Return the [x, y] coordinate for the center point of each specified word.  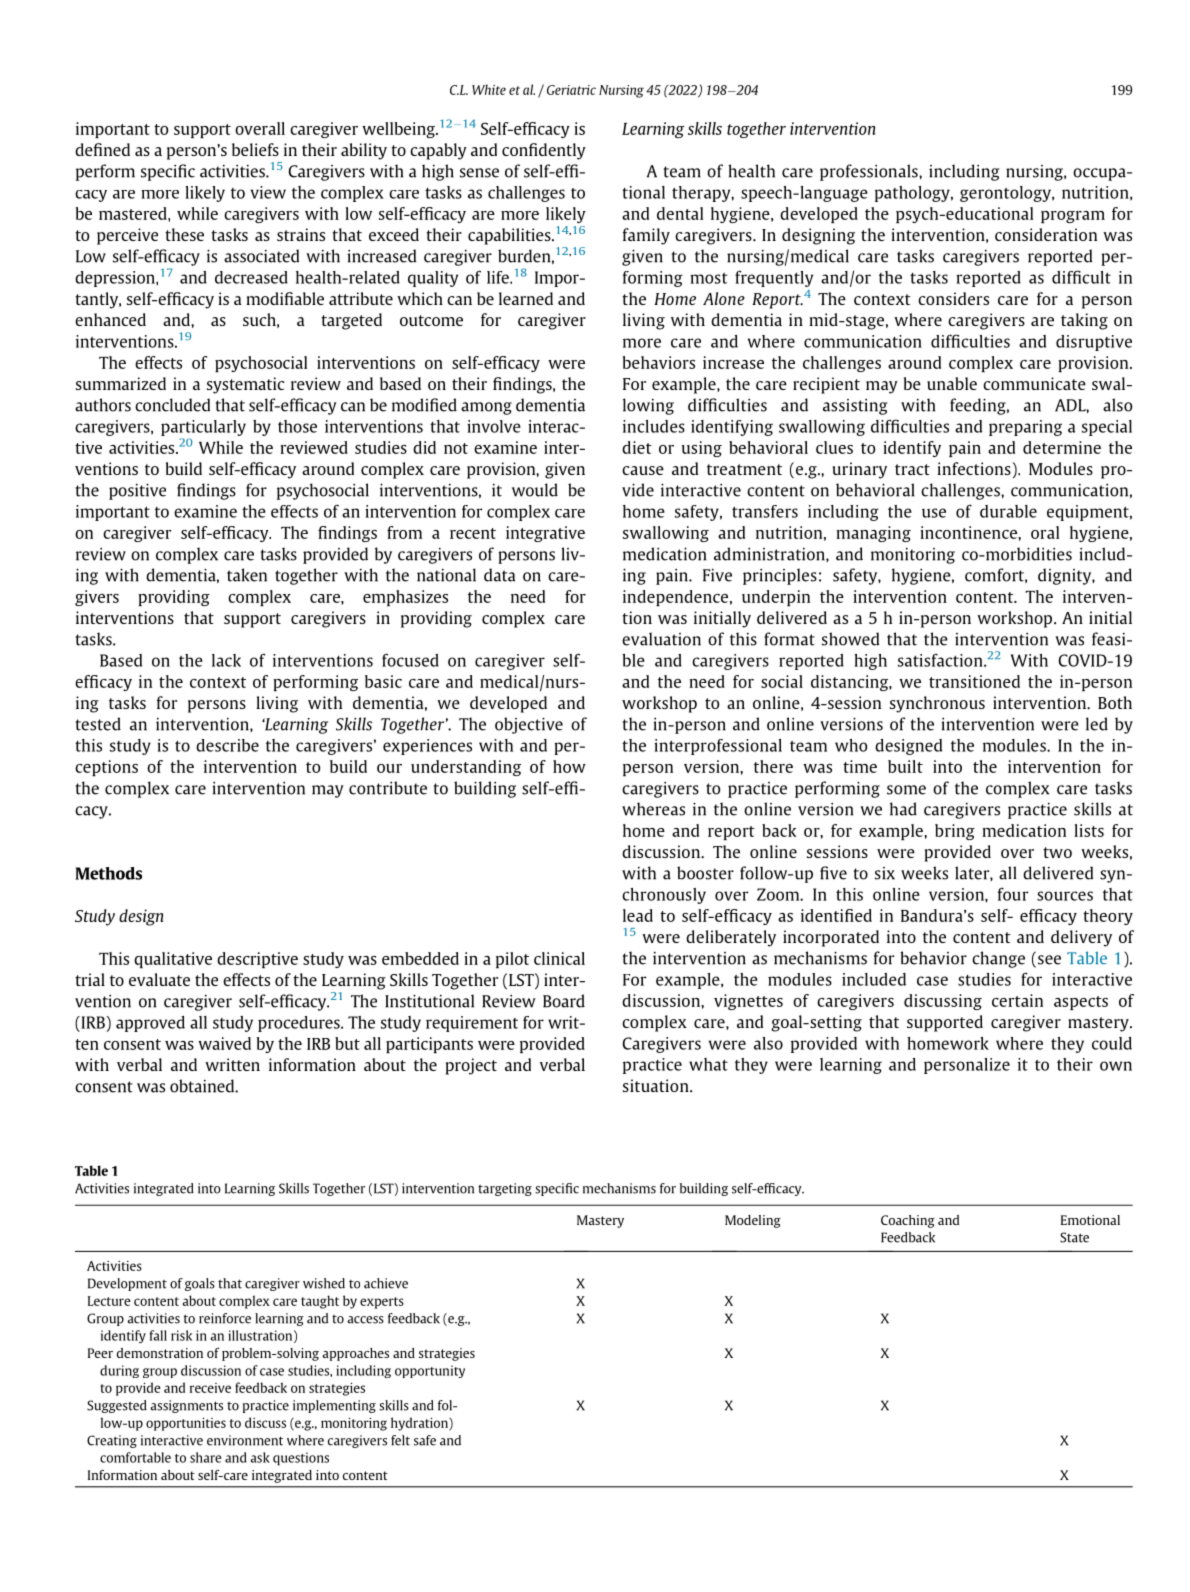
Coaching [908, 1221]
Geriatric [571, 90]
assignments [186, 1406]
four [1013, 894]
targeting [505, 1189]
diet [637, 447]
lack [226, 660]
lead [638, 915]
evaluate [159, 979]
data [500, 575]
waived [224, 1043]
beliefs [255, 149]
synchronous [937, 704]
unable [952, 383]
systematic [246, 385]
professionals [870, 172]
